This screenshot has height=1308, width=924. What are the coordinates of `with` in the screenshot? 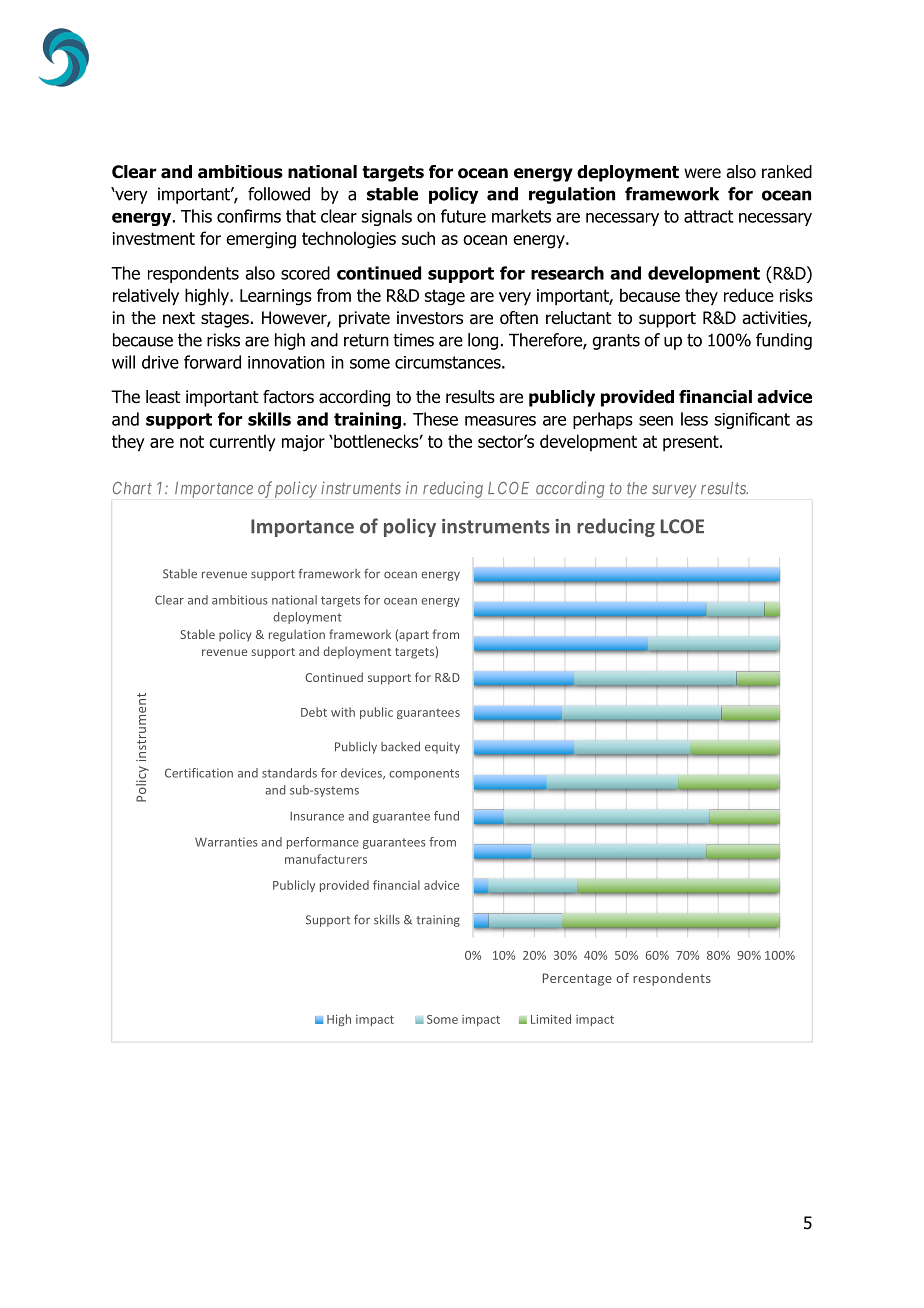 It's located at (343, 712).
